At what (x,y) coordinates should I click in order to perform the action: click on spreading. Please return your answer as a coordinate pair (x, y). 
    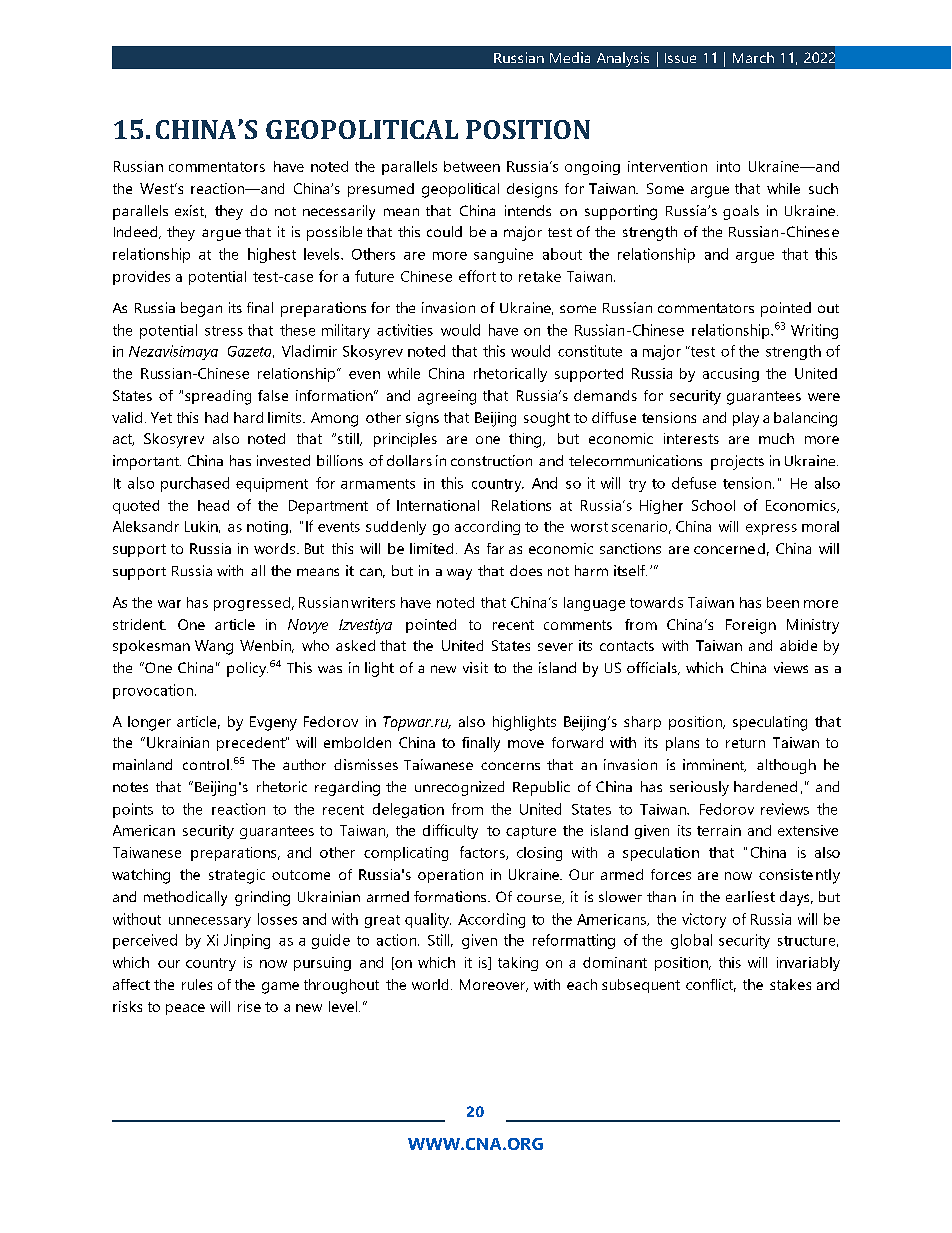
    Looking at the image, I should click on (218, 397).
